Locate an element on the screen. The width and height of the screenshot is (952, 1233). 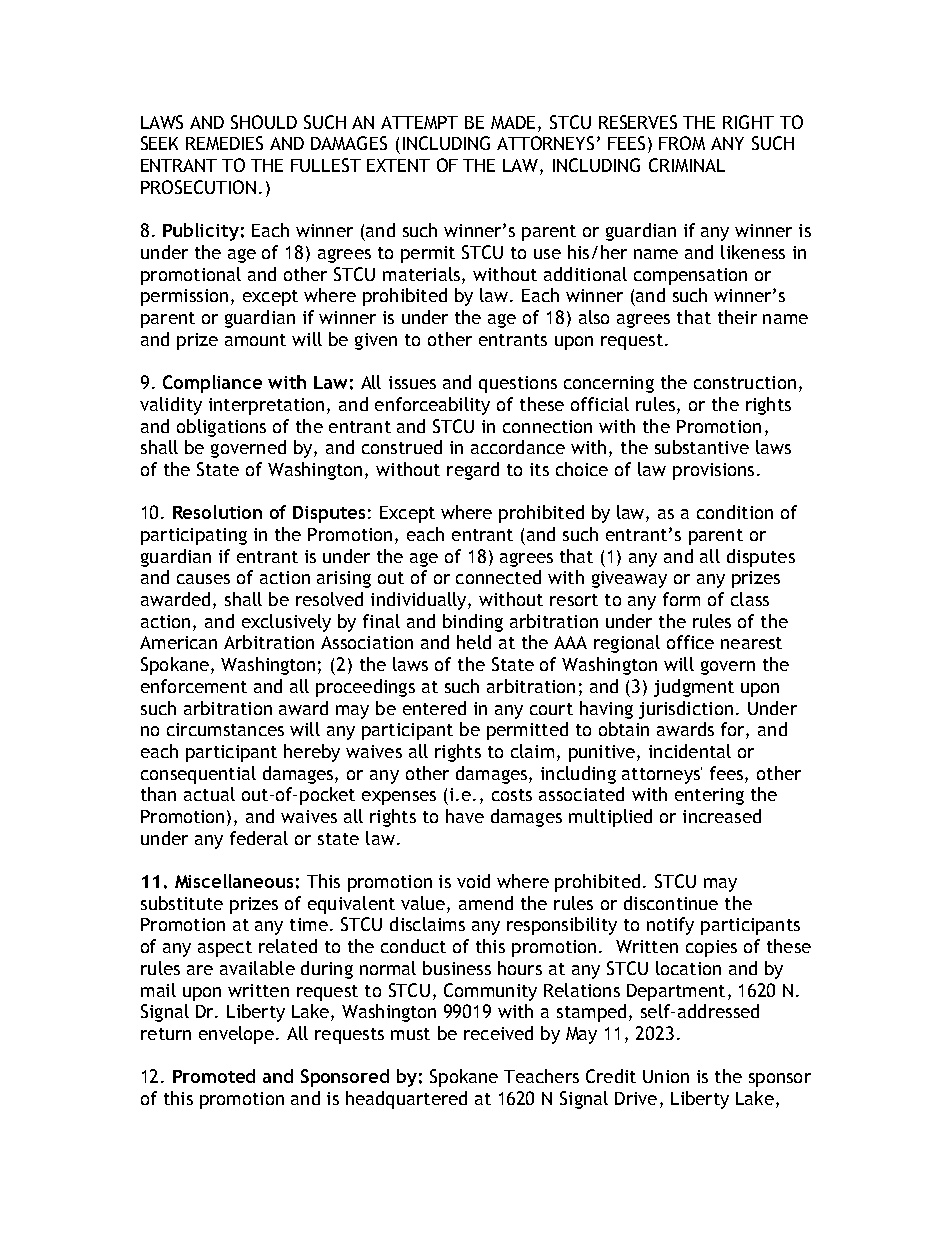
binding is located at coordinates (473, 623).
